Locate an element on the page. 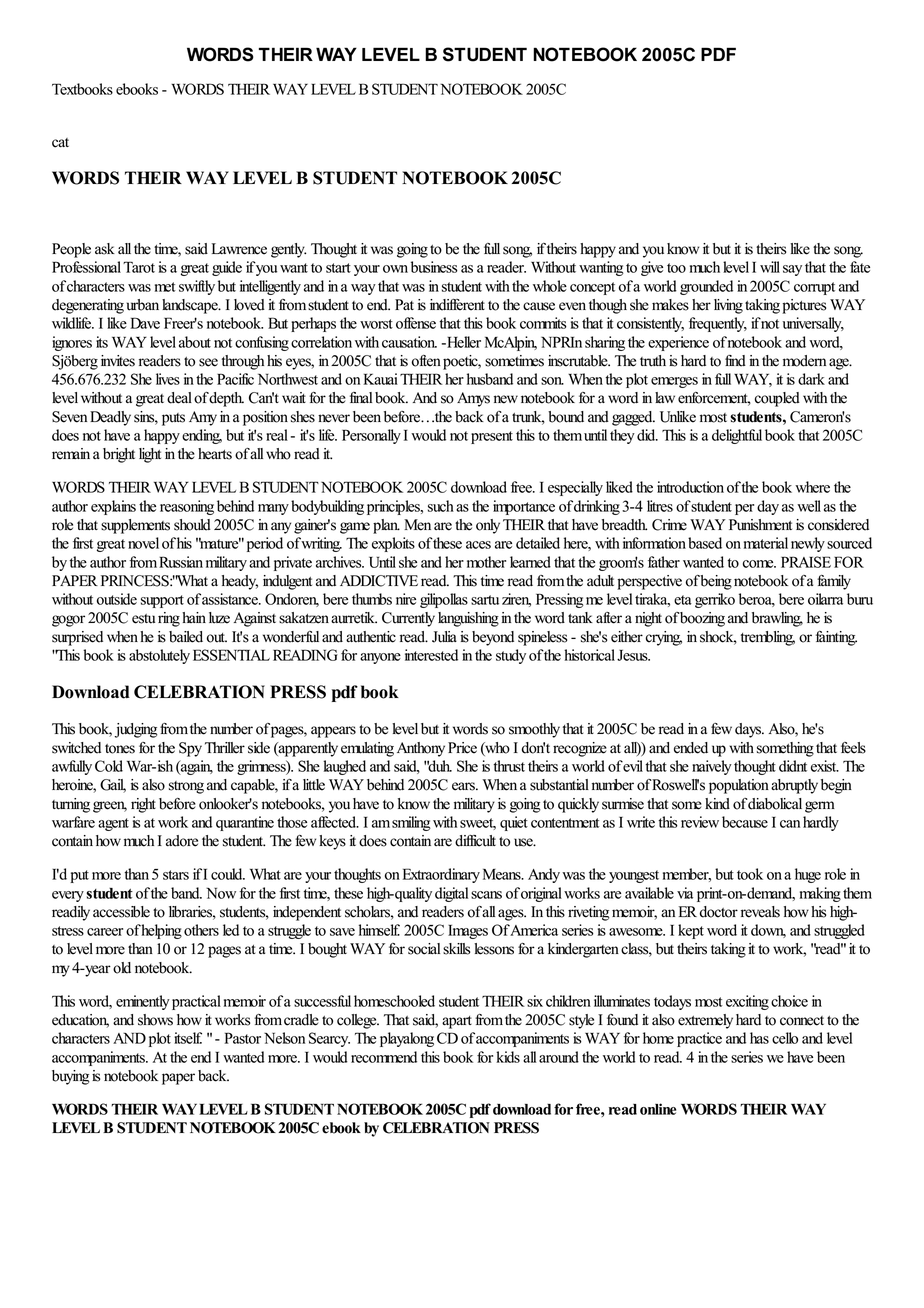 The height and width of the image is (1308, 924). litres is located at coordinates (660, 506).
